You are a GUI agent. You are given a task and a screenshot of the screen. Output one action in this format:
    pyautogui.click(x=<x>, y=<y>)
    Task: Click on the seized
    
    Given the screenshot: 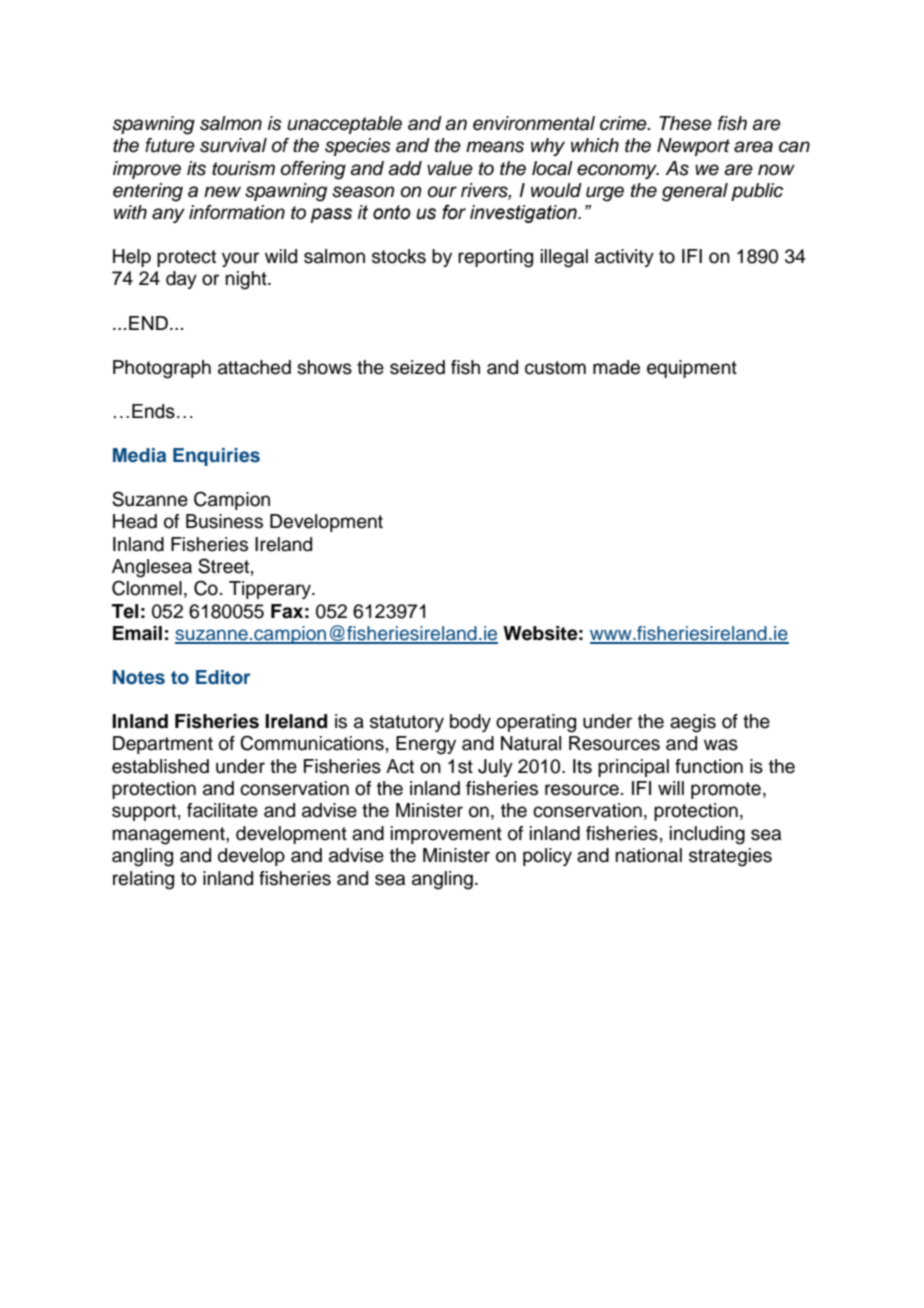 What is the action you would take?
    pyautogui.click(x=417, y=367)
